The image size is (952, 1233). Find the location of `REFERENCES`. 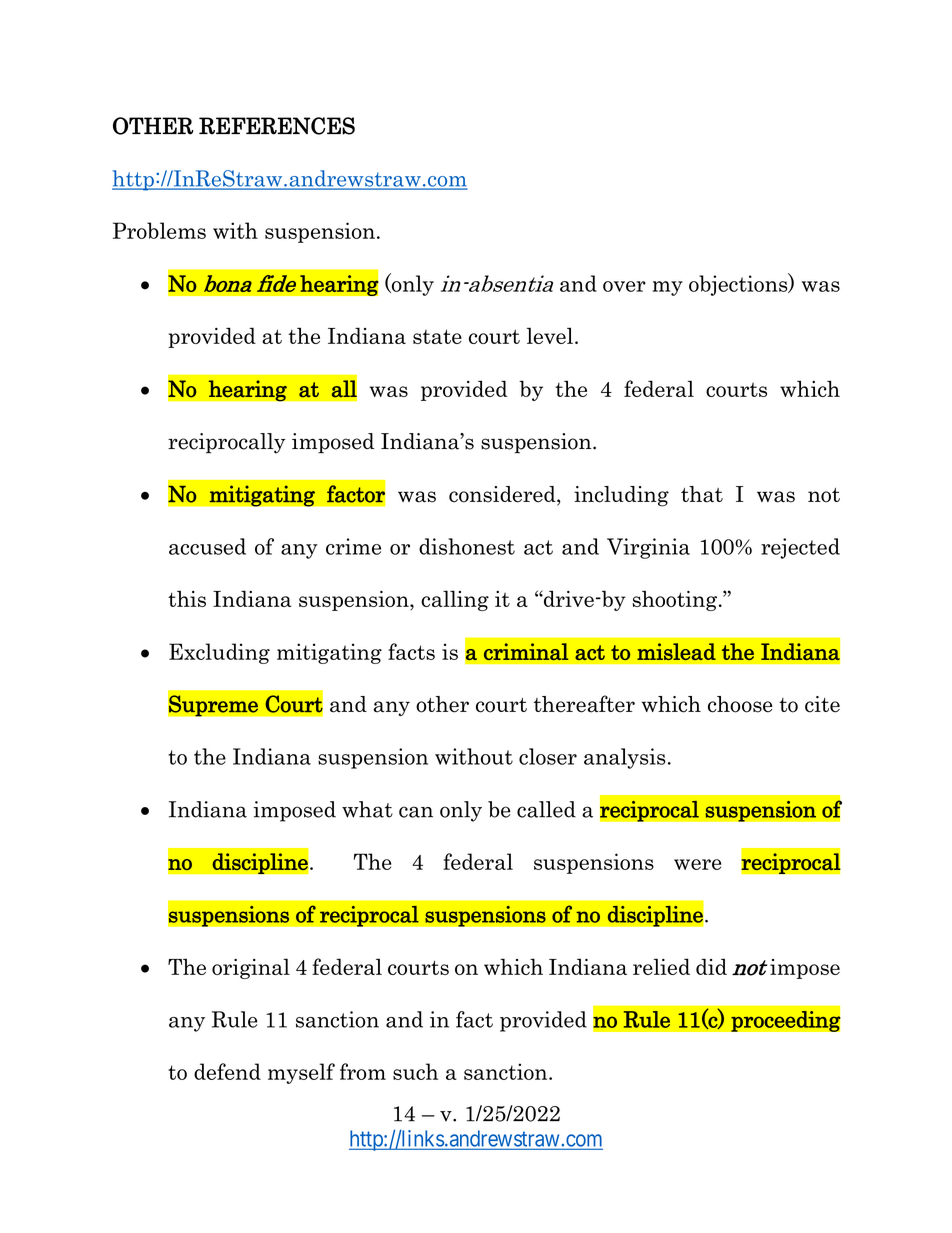

REFERENCES is located at coordinates (277, 126).
